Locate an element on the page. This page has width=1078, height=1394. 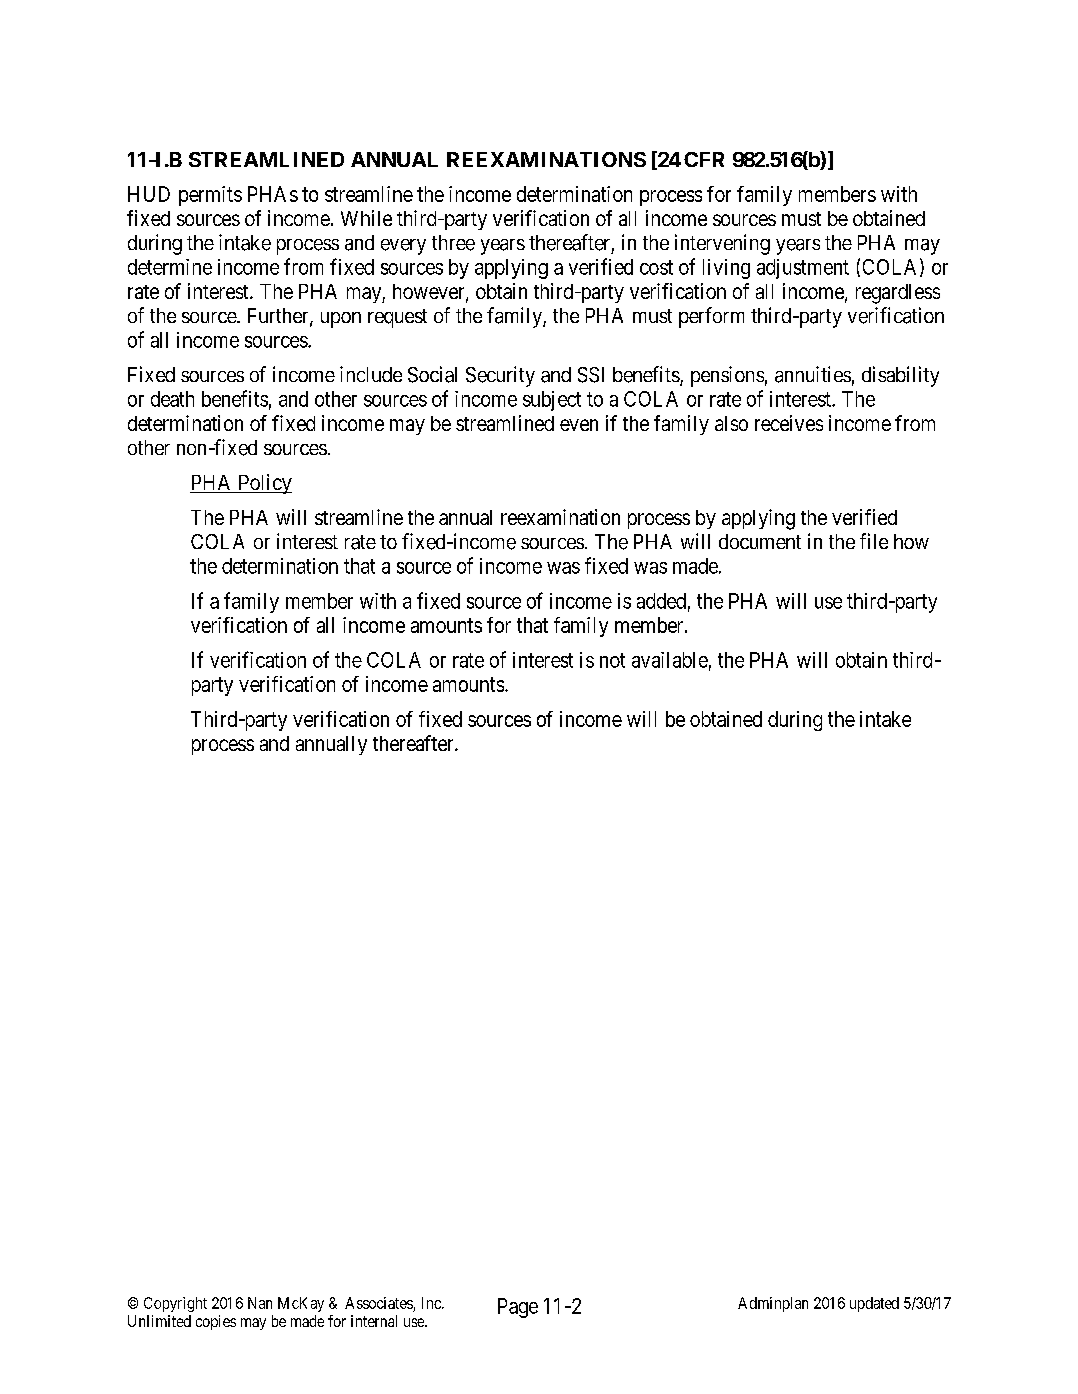
Policy is located at coordinates (264, 484).
